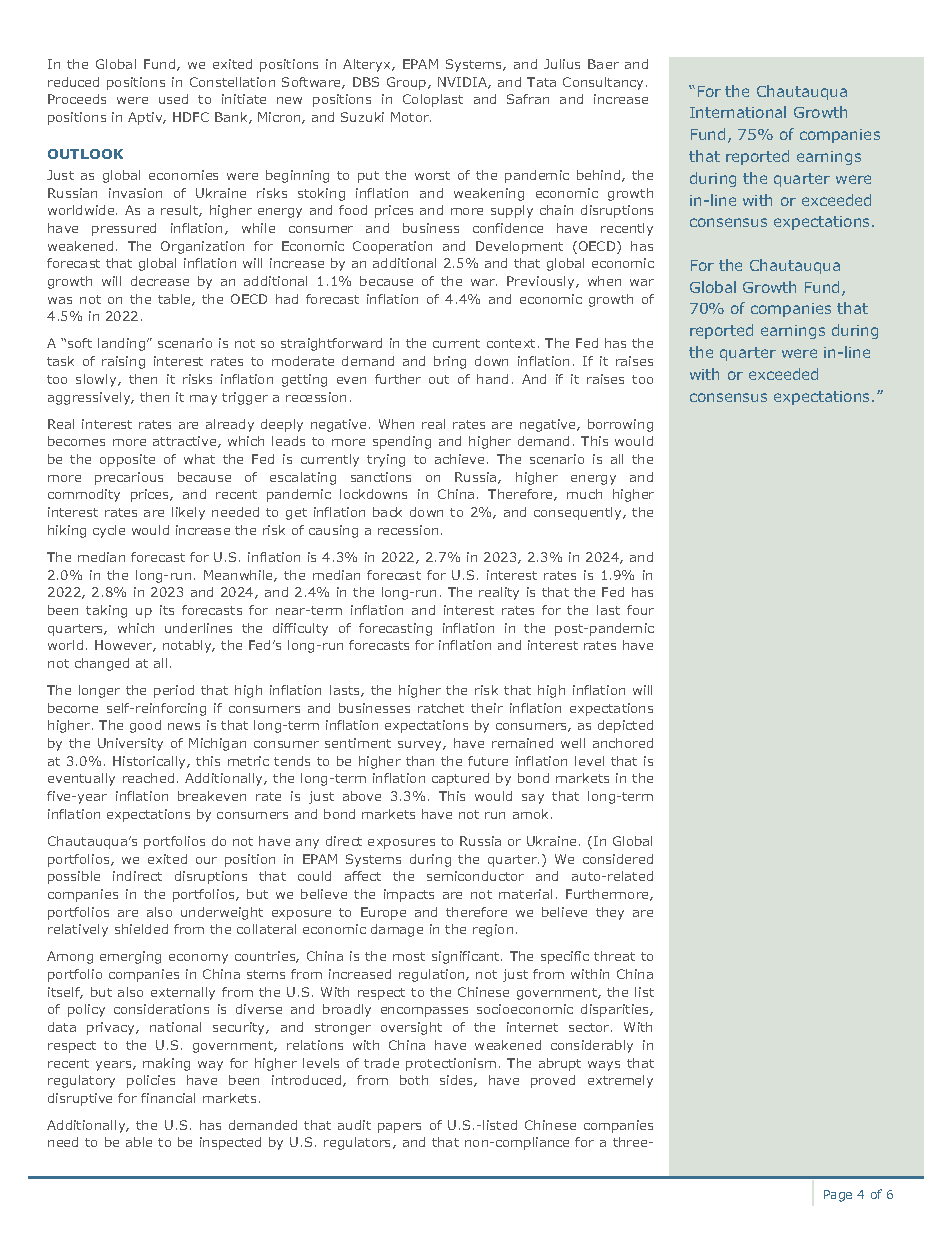 Image resolution: width=952 pixels, height=1233 pixels. Describe the element at coordinates (640, 610) in the document. I see `four` at that location.
